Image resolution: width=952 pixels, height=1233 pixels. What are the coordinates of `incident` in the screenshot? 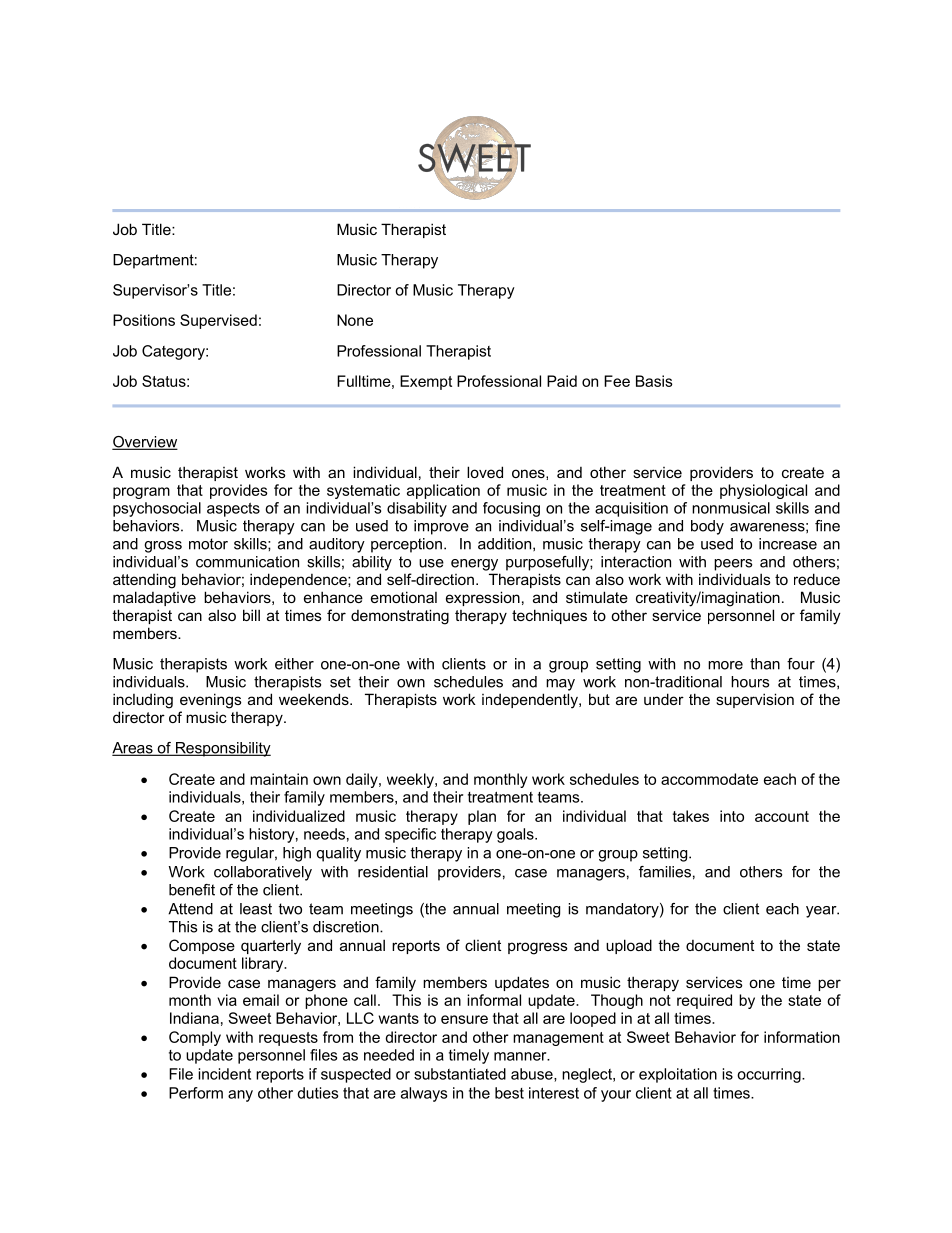 It's located at (224, 1074).
